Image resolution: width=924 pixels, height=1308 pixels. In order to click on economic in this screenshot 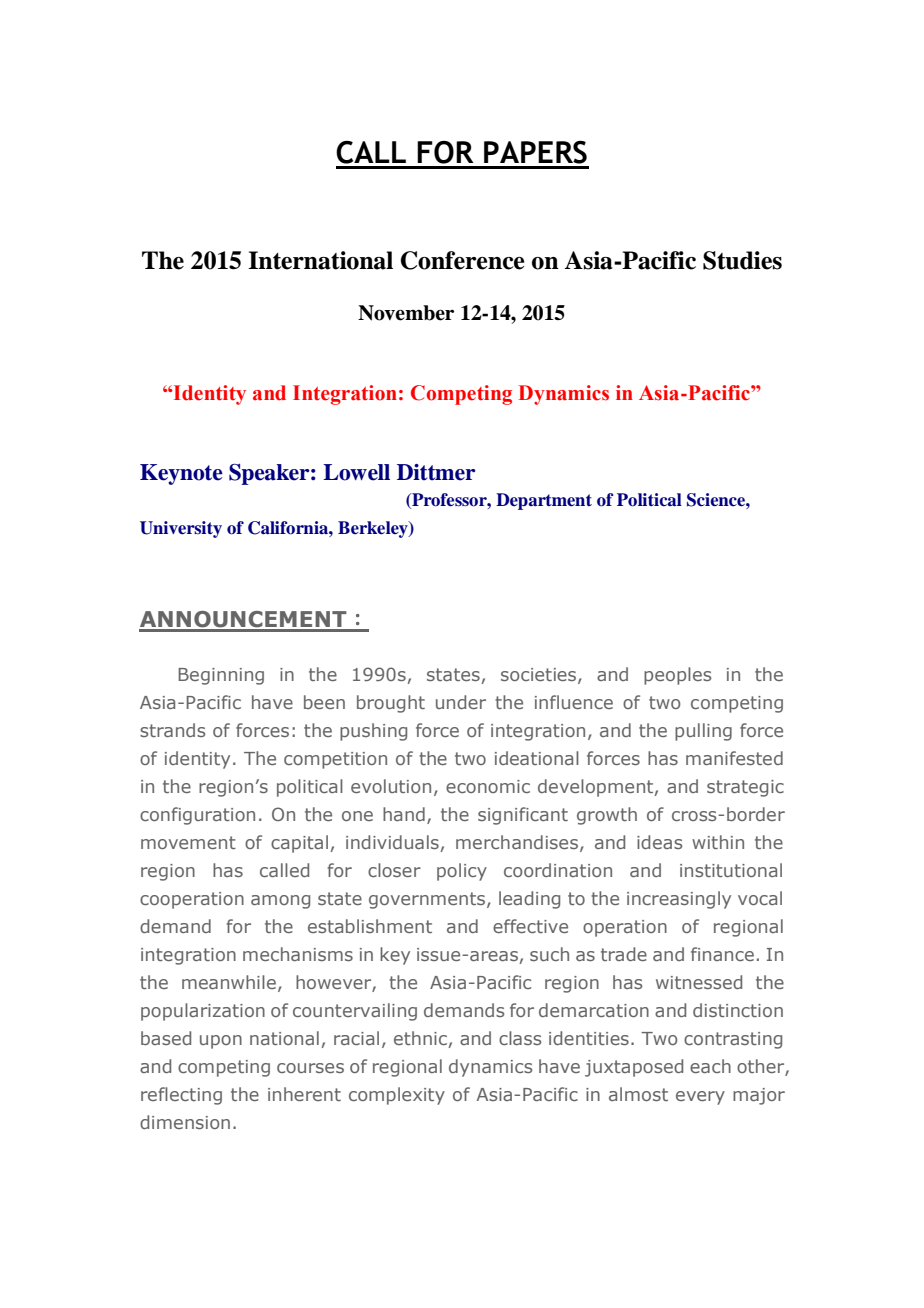, I will do `click(488, 786)`.
